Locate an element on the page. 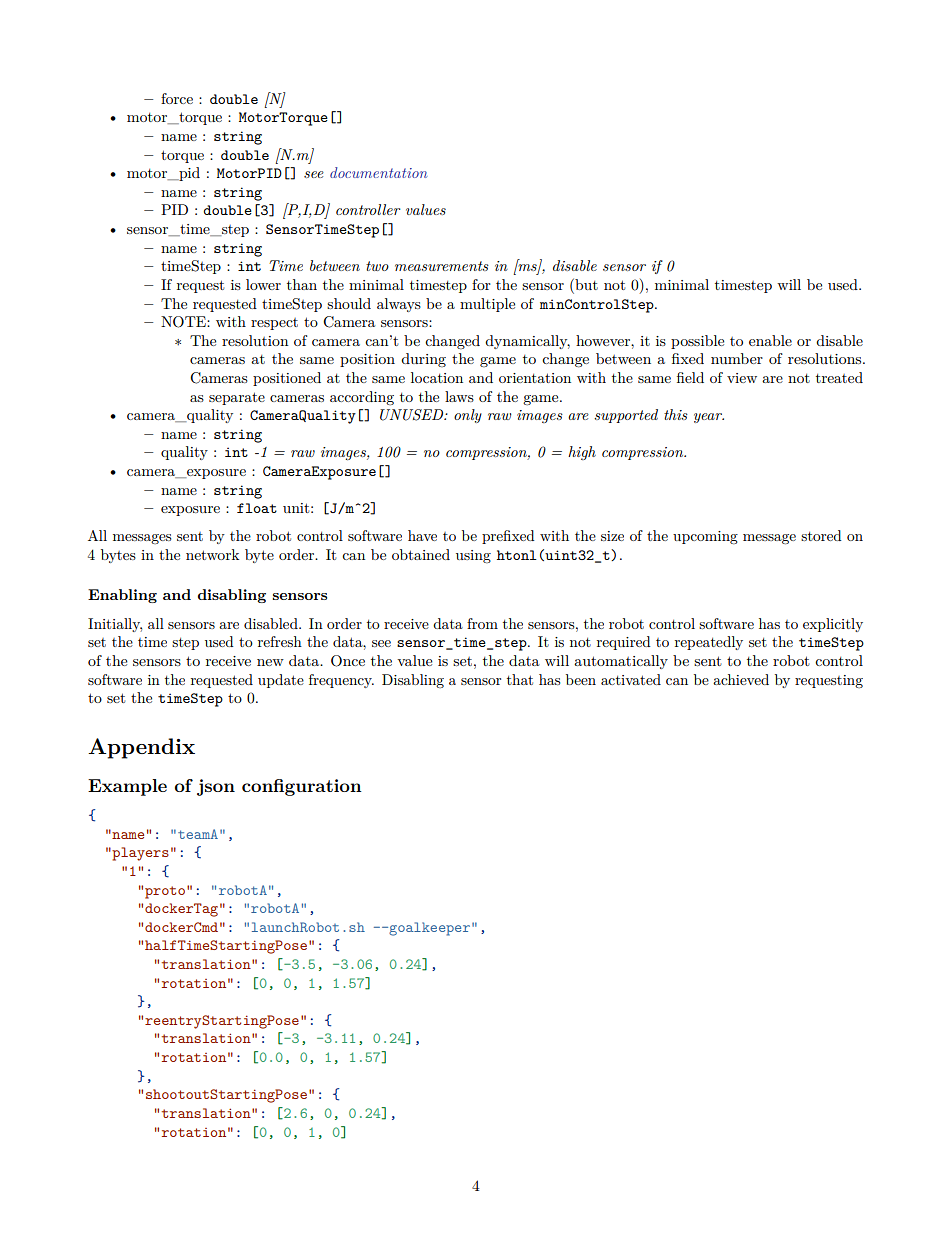 The image size is (952, 1233). from is located at coordinates (482, 623).
